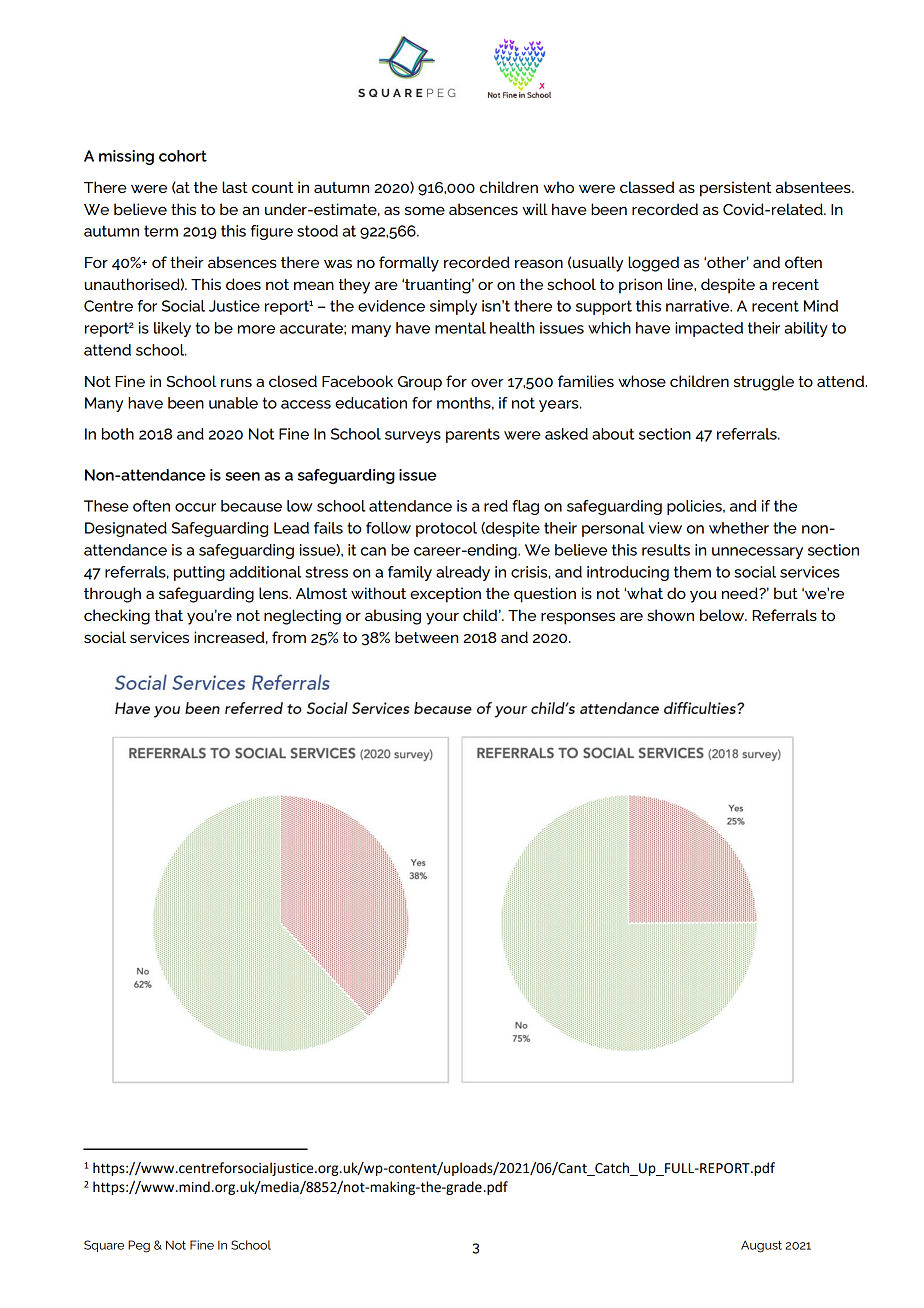 This document has width=924, height=1308. I want to click on cohort, so click(183, 156).
